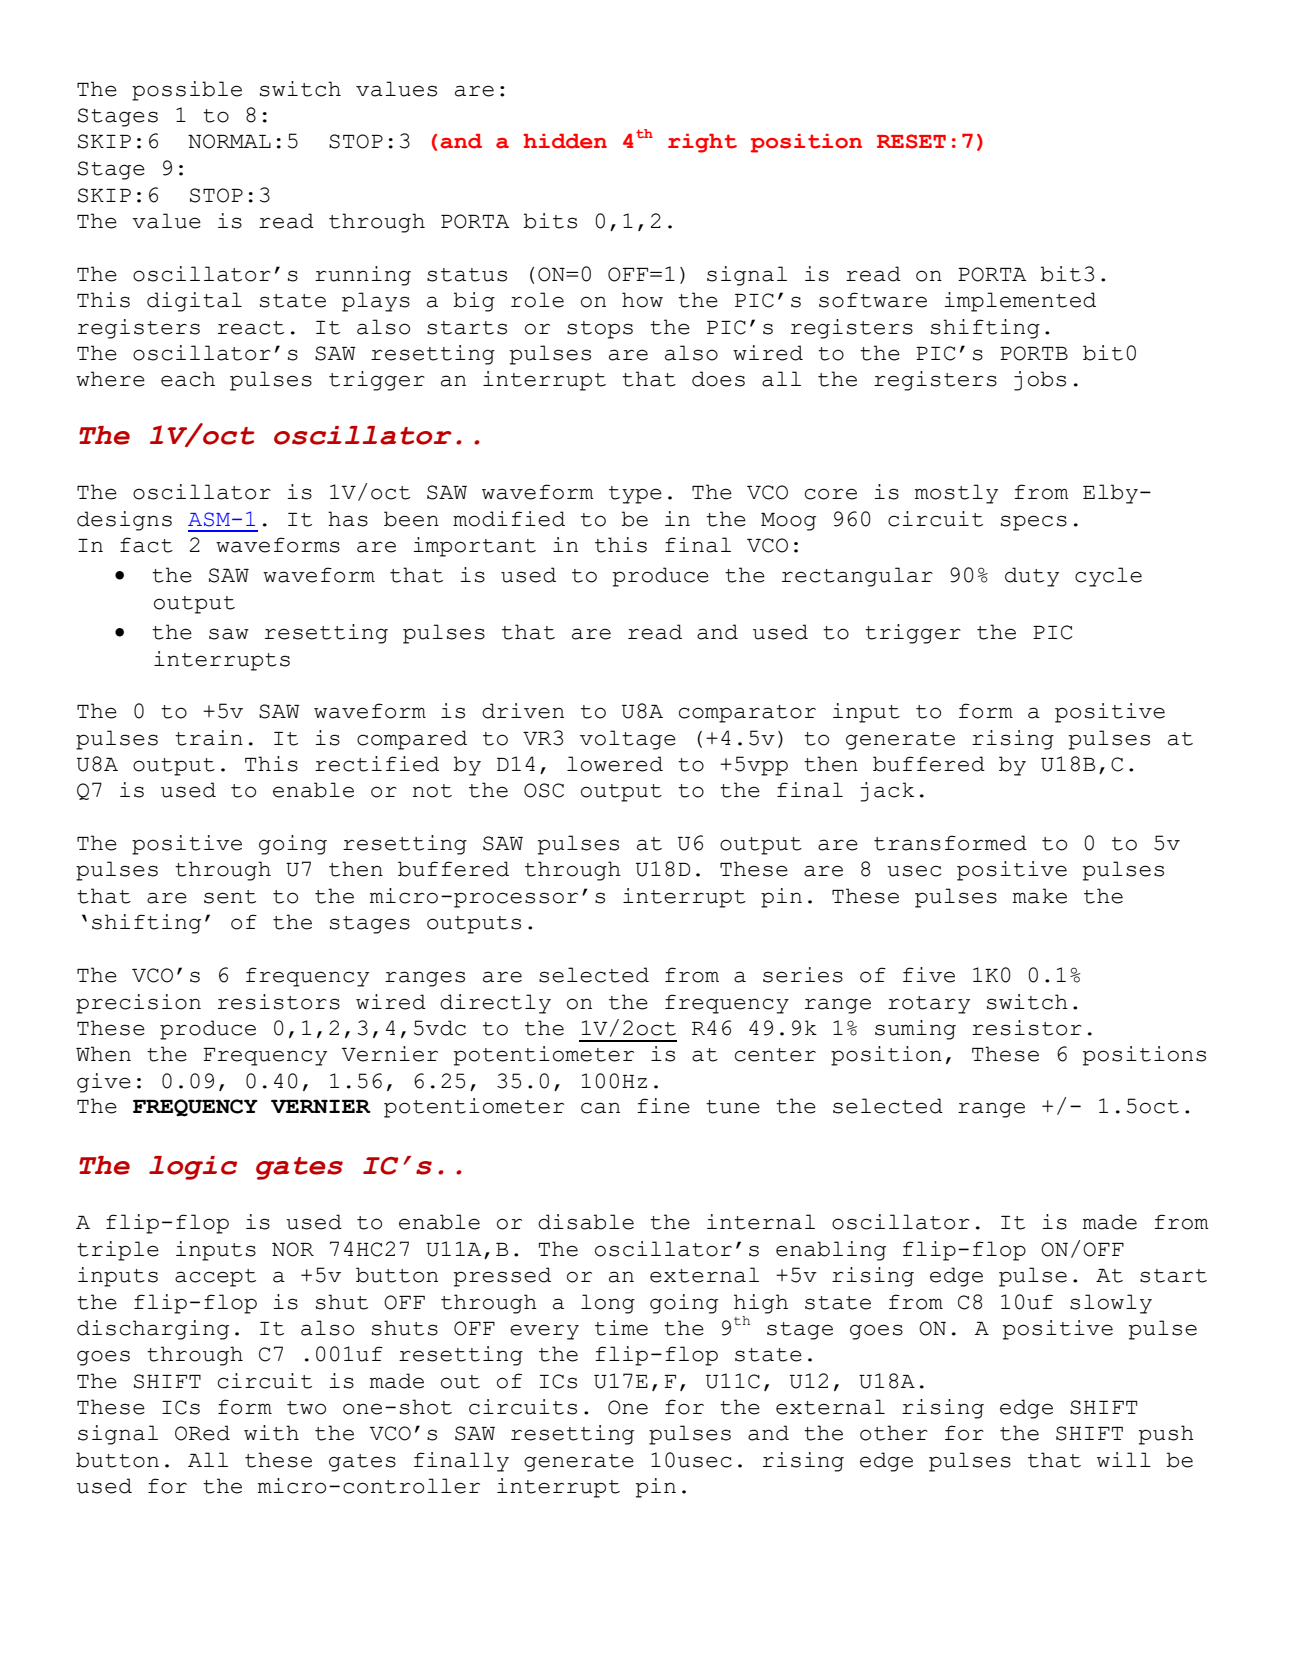  Describe the element at coordinates (1040, 896) in the screenshot. I see `make` at that location.
